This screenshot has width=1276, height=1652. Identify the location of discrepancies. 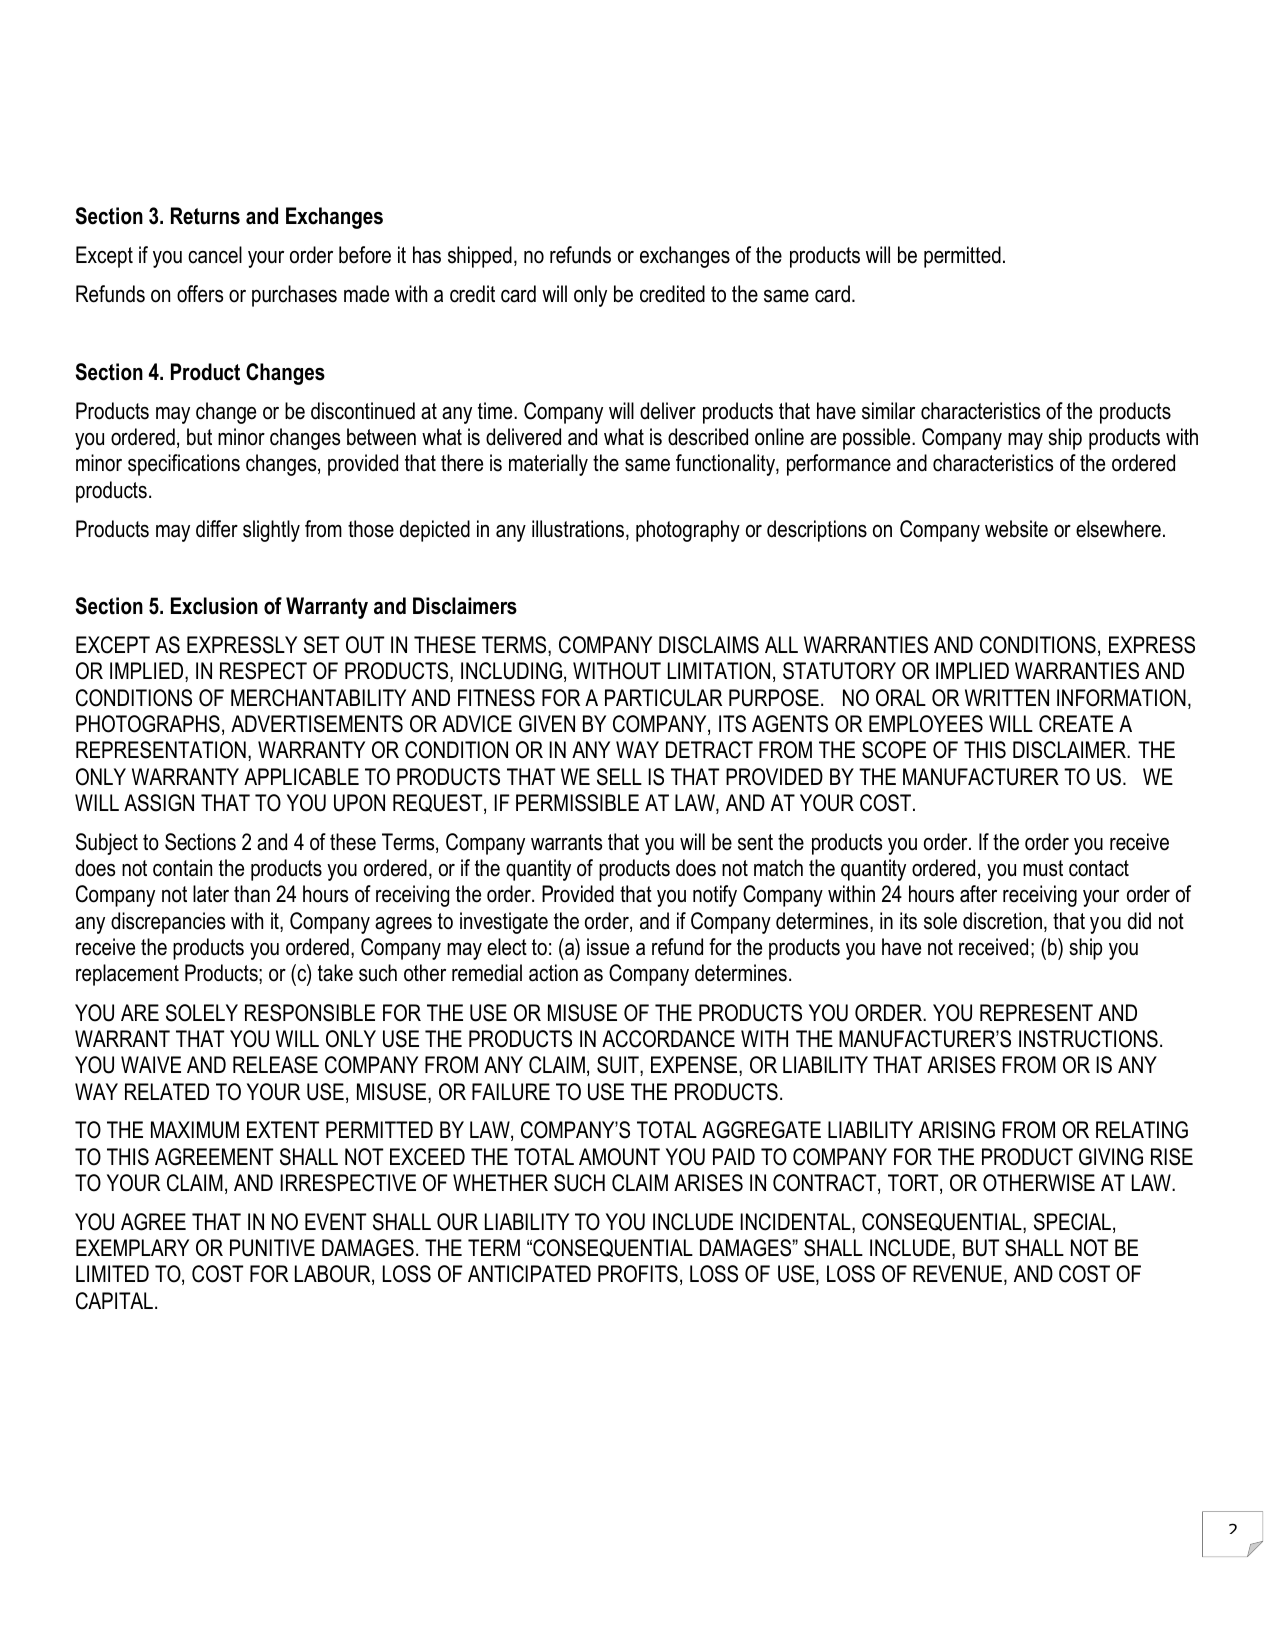
(168, 923).
